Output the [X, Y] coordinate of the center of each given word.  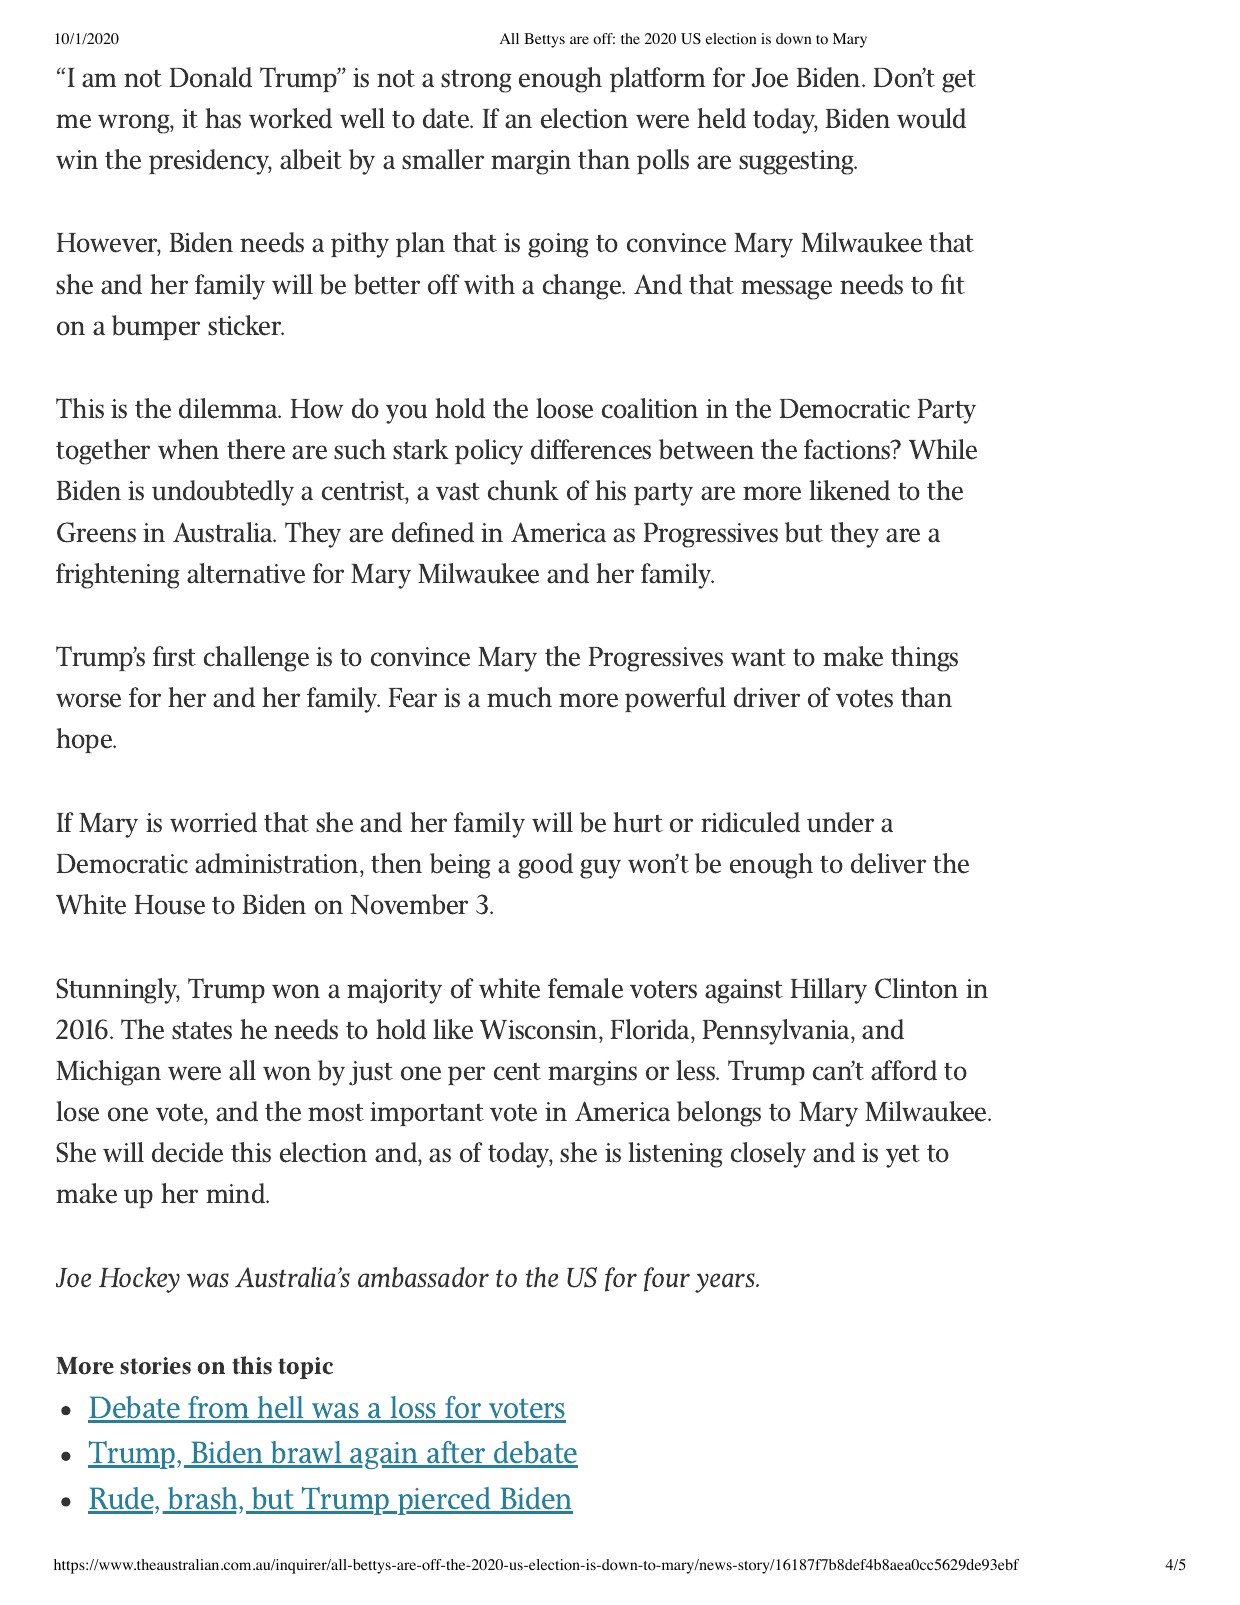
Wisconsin [540, 1030]
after [456, 1454]
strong [476, 81]
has [223, 118]
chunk [523, 490]
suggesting [797, 162]
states [202, 1031]
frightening [118, 576]
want [758, 657]
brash [203, 1500]
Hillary [829, 991]
